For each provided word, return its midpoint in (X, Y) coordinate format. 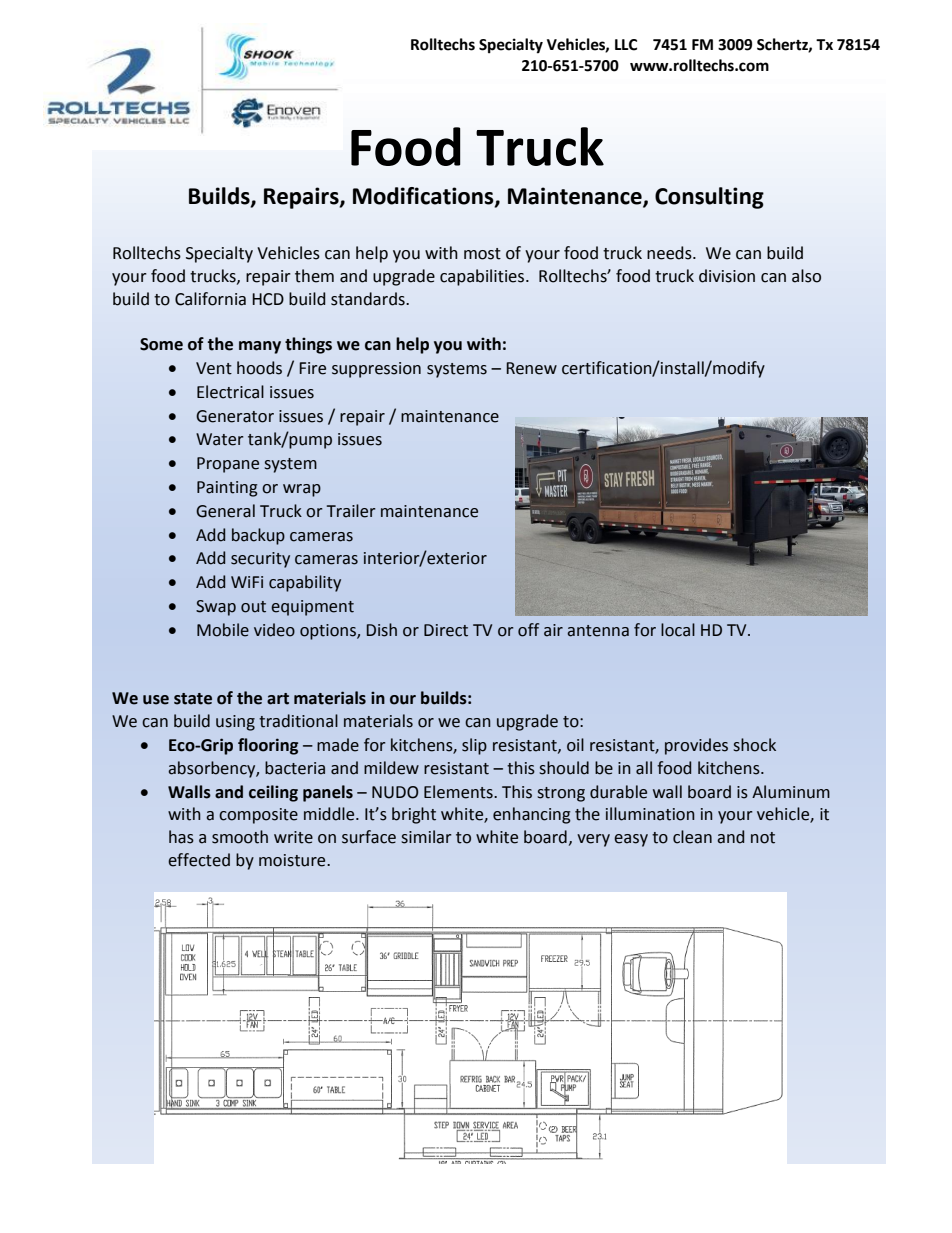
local (678, 630)
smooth (240, 837)
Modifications (424, 197)
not (763, 838)
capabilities (483, 277)
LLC (626, 45)
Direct (446, 630)
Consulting (709, 198)
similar (426, 837)
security (260, 560)
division (727, 276)
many (260, 347)
